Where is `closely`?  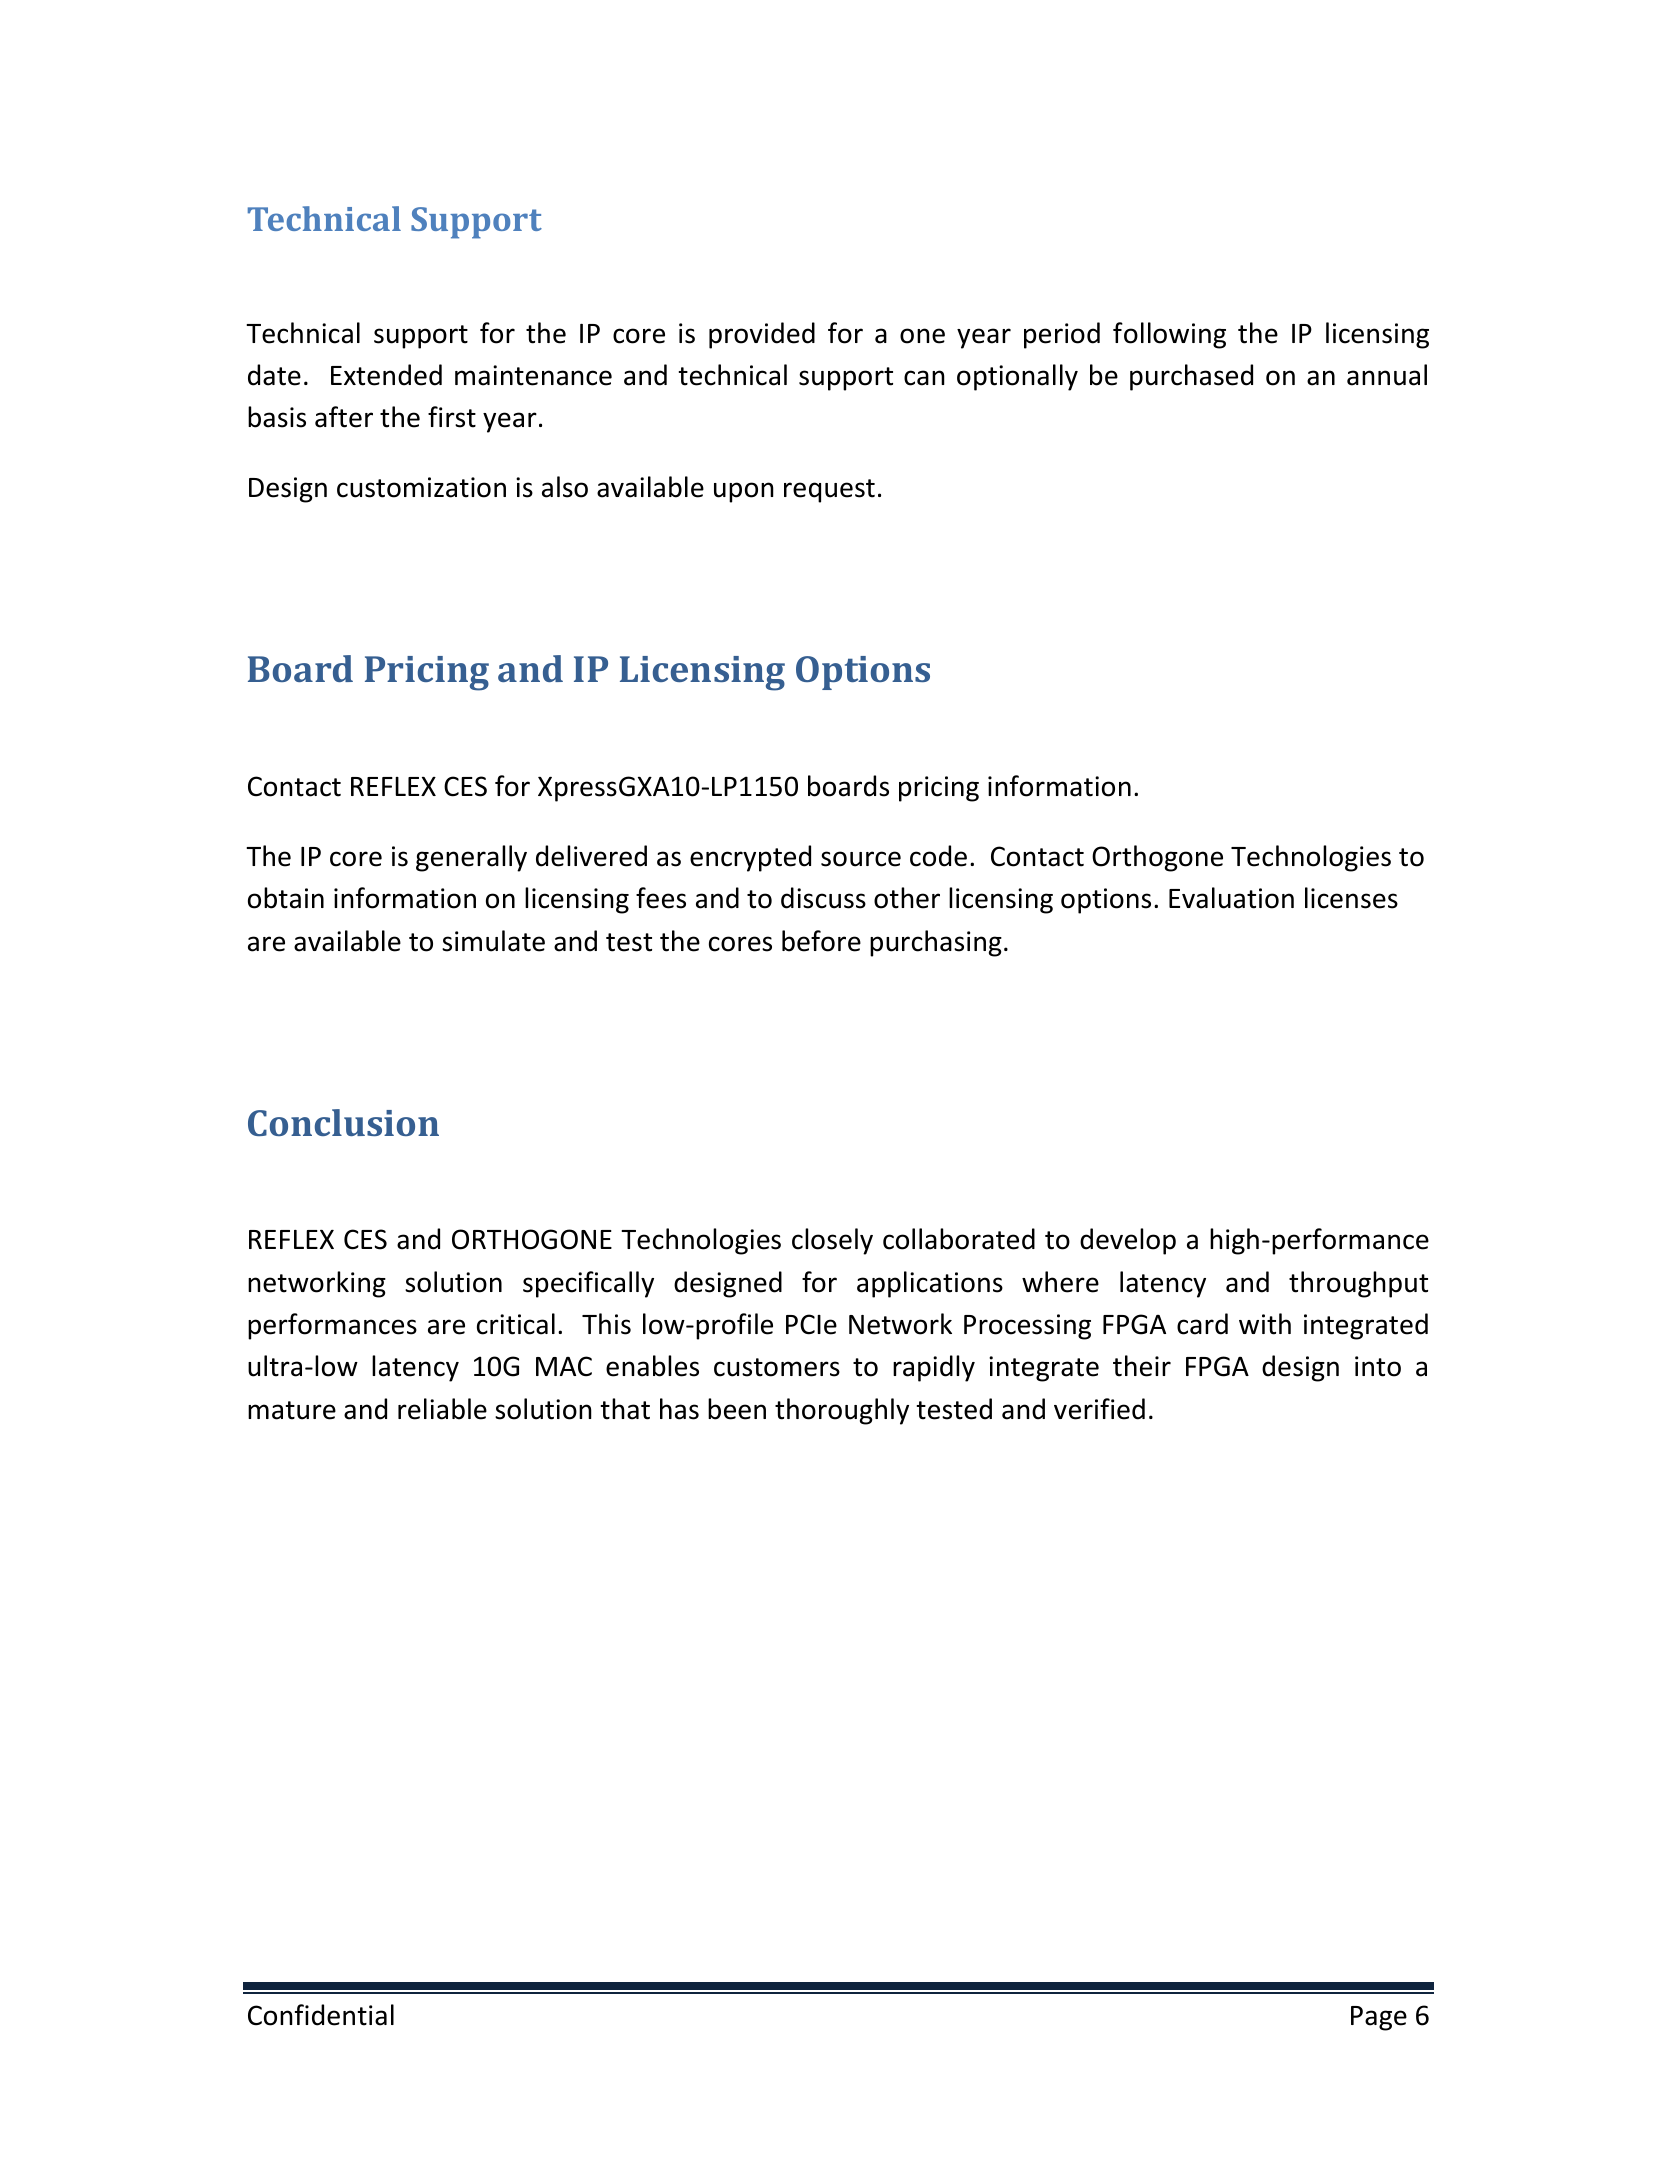
closely is located at coordinates (832, 1241).
